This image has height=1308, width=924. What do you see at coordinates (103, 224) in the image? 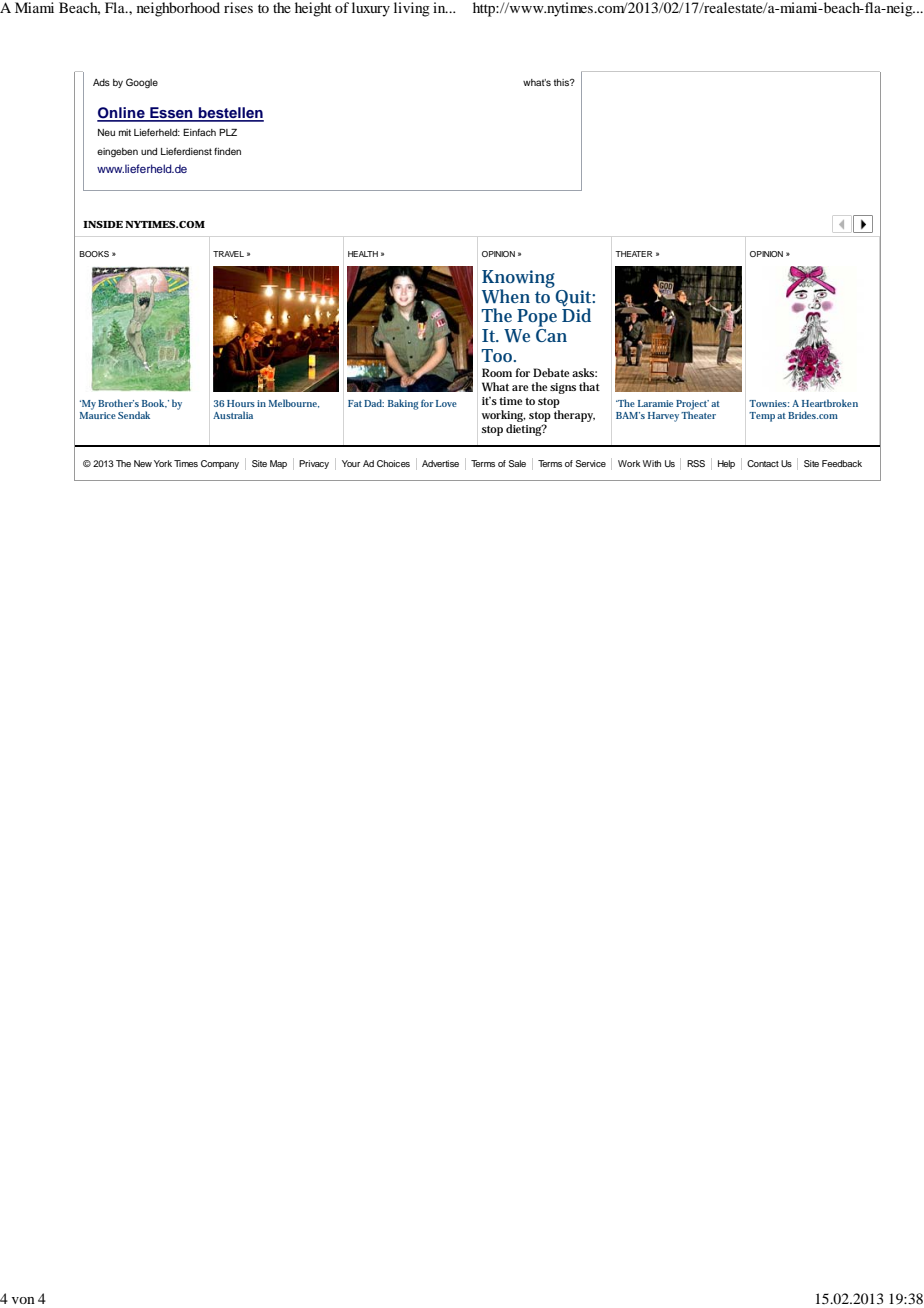
I see `INSIDE` at bounding box center [103, 224].
